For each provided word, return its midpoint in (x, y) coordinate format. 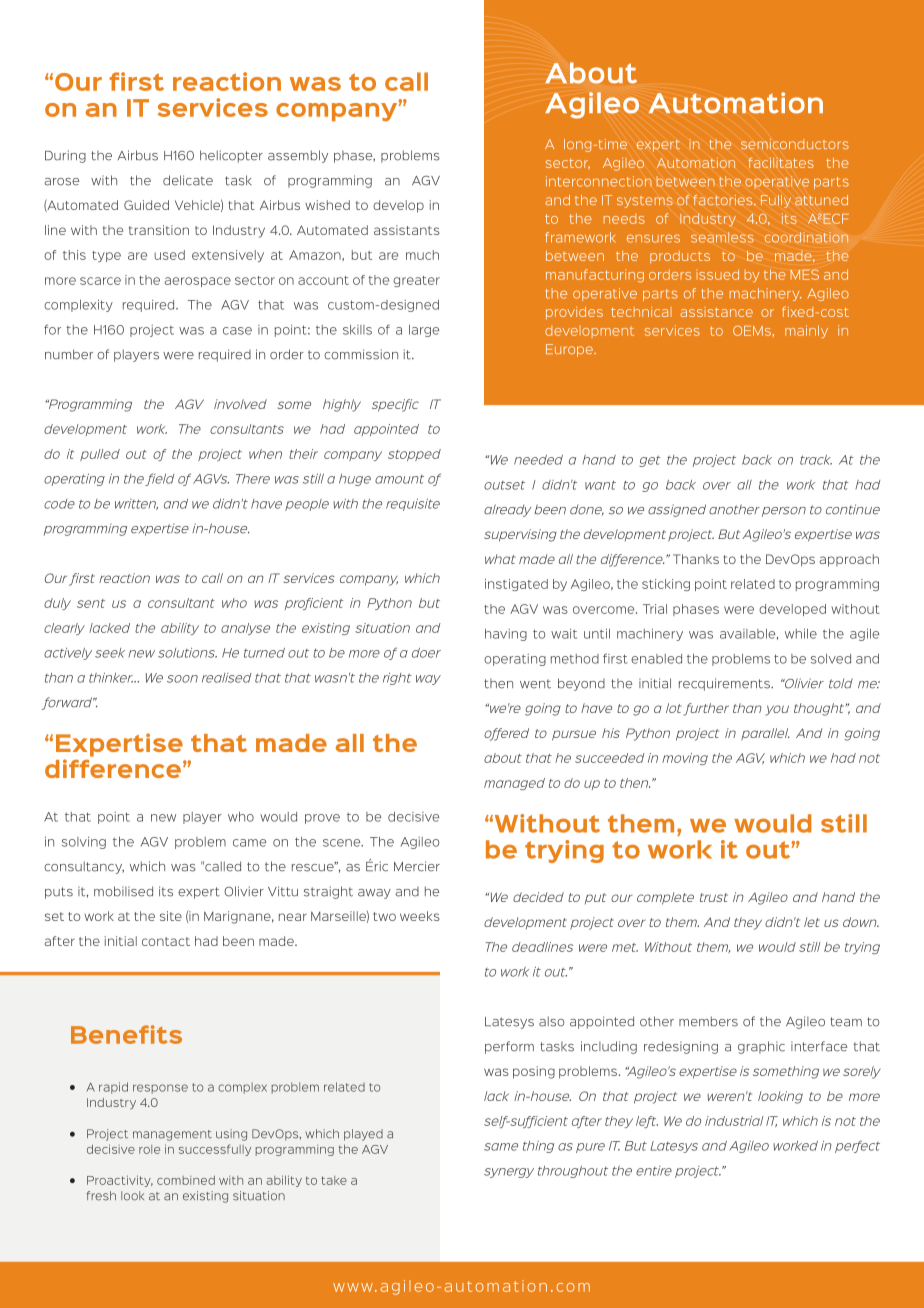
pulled (100, 455)
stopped (414, 455)
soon (182, 679)
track (816, 460)
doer (426, 653)
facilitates (781, 162)
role (149, 1149)
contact (166, 941)
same (501, 1147)
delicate (188, 180)
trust (714, 897)
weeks (420, 916)
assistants (407, 230)
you (777, 710)
